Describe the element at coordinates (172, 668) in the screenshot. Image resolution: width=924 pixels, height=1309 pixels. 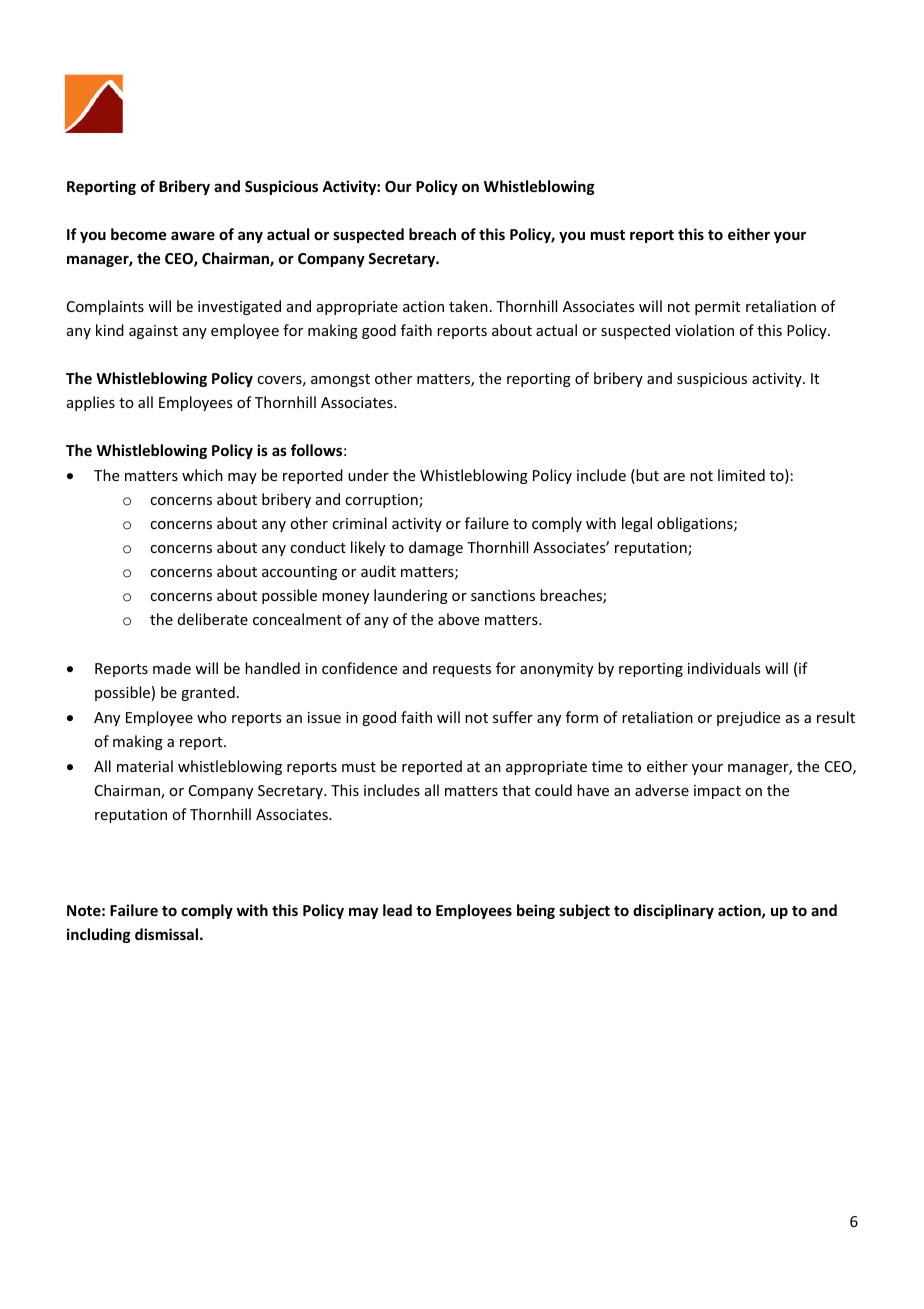
I see `made` at that location.
